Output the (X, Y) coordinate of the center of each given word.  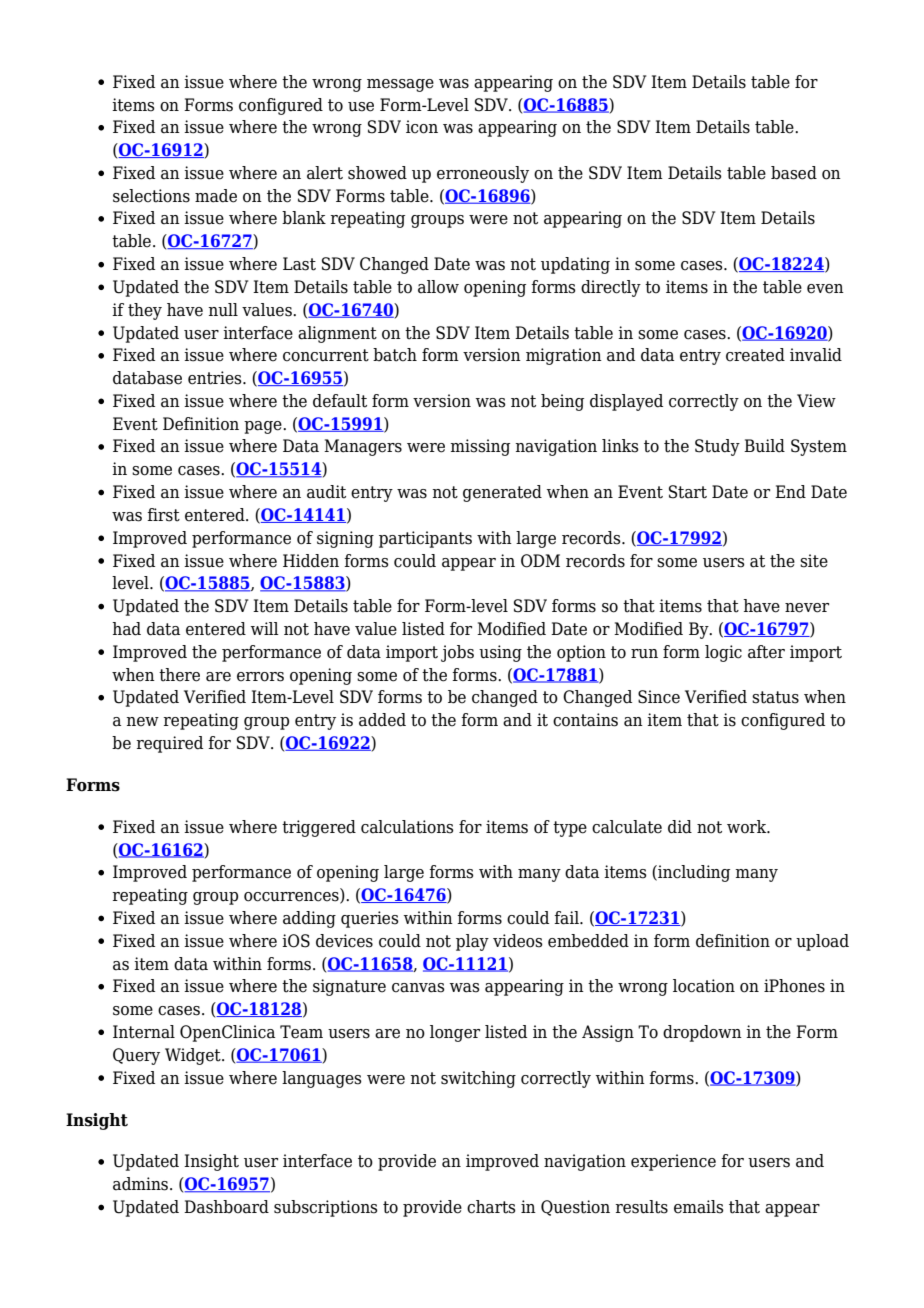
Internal (144, 1032)
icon (422, 127)
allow (438, 287)
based (794, 173)
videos (518, 941)
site (814, 561)
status (775, 697)
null (223, 310)
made (216, 196)
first (163, 515)
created (755, 355)
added (382, 720)
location (704, 986)
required (169, 744)
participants (425, 539)
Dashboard (226, 1207)
